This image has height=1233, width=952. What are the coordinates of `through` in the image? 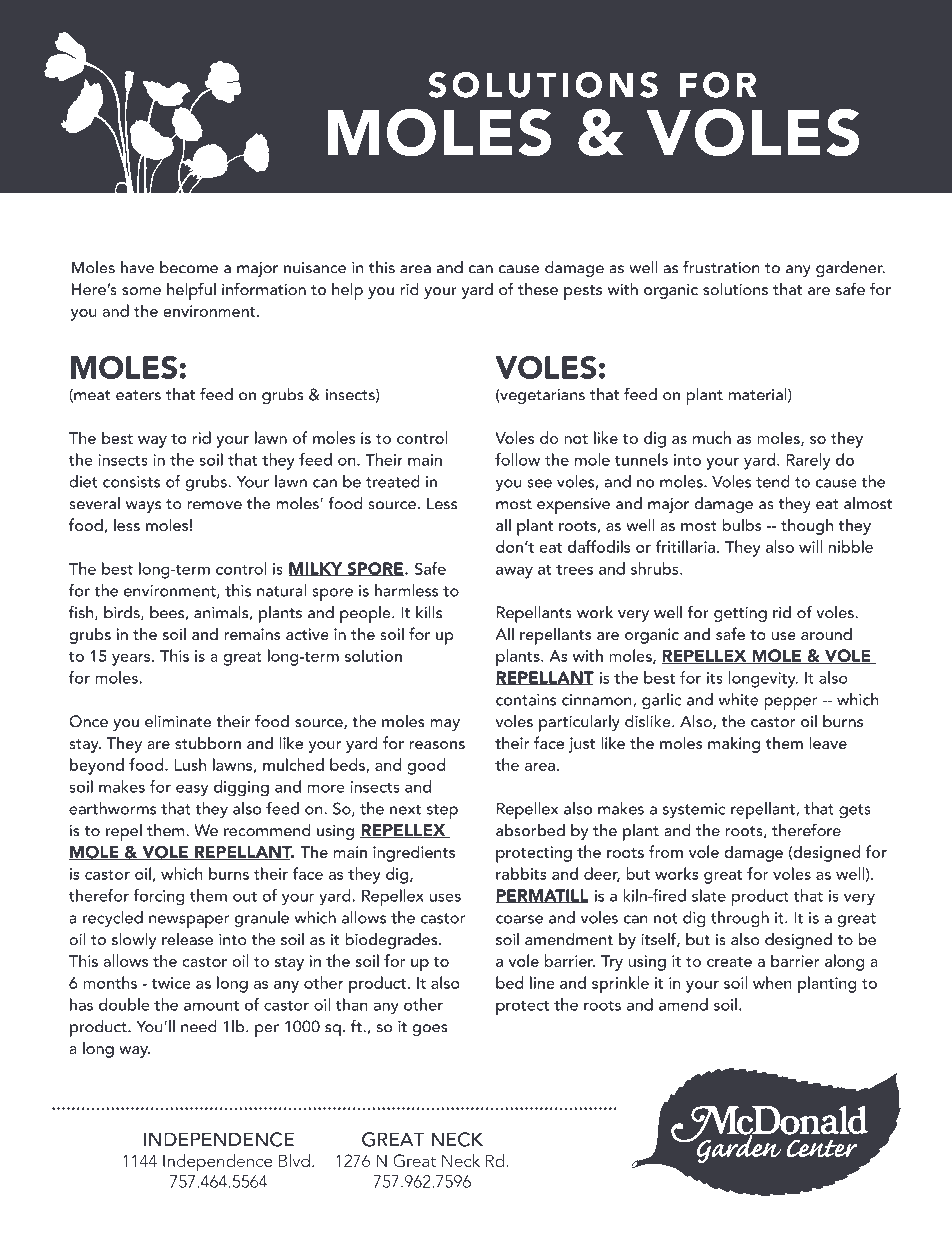 It's located at (740, 919).
